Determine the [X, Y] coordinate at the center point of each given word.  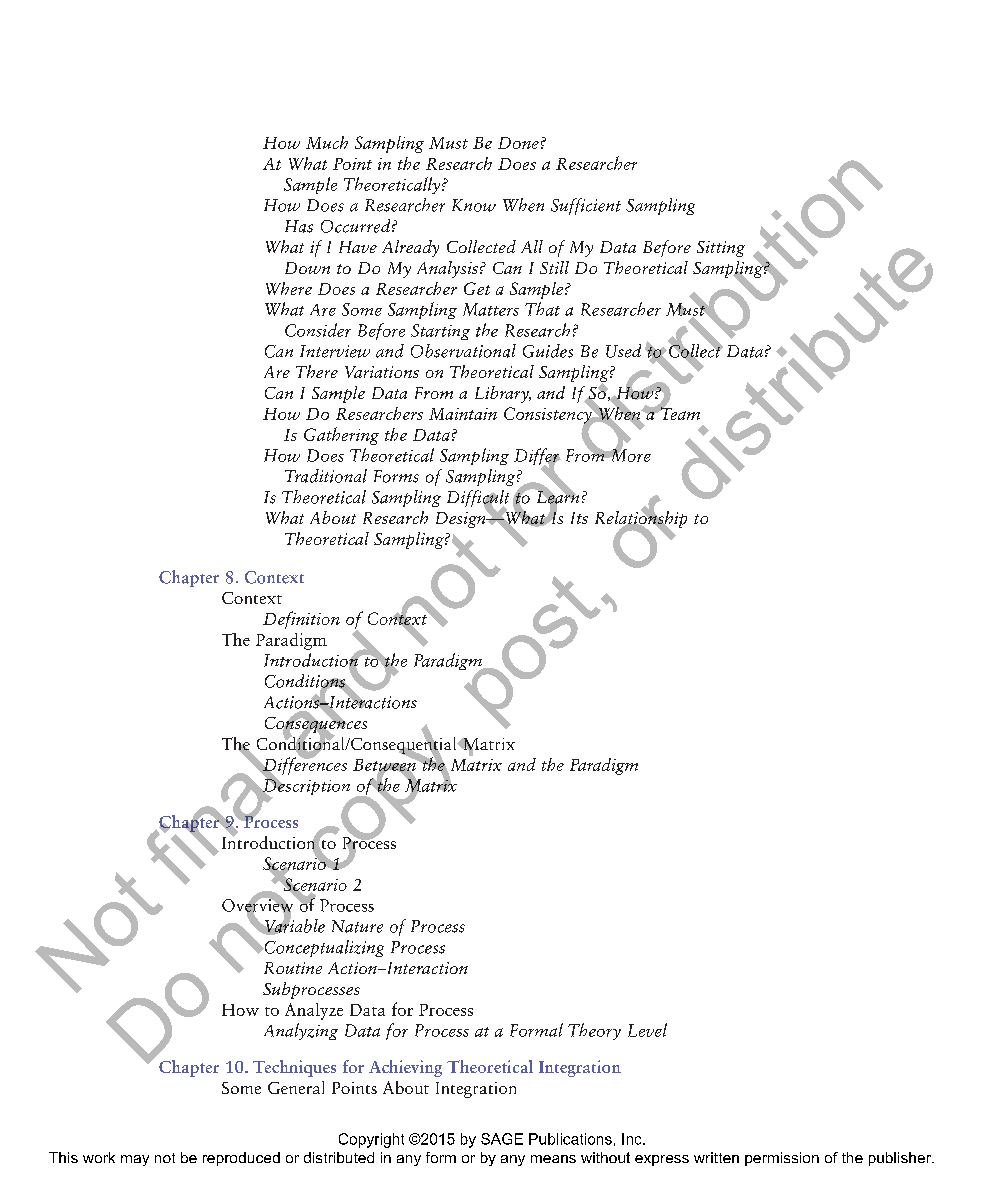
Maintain [463, 414]
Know [474, 205]
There [317, 371]
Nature [357, 926]
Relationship [641, 519]
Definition [301, 620]
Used [623, 351]
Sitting [721, 249]
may [135, 1160]
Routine [293, 968]
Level [647, 1030]
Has [299, 226]
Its [579, 518]
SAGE [502, 1139]
